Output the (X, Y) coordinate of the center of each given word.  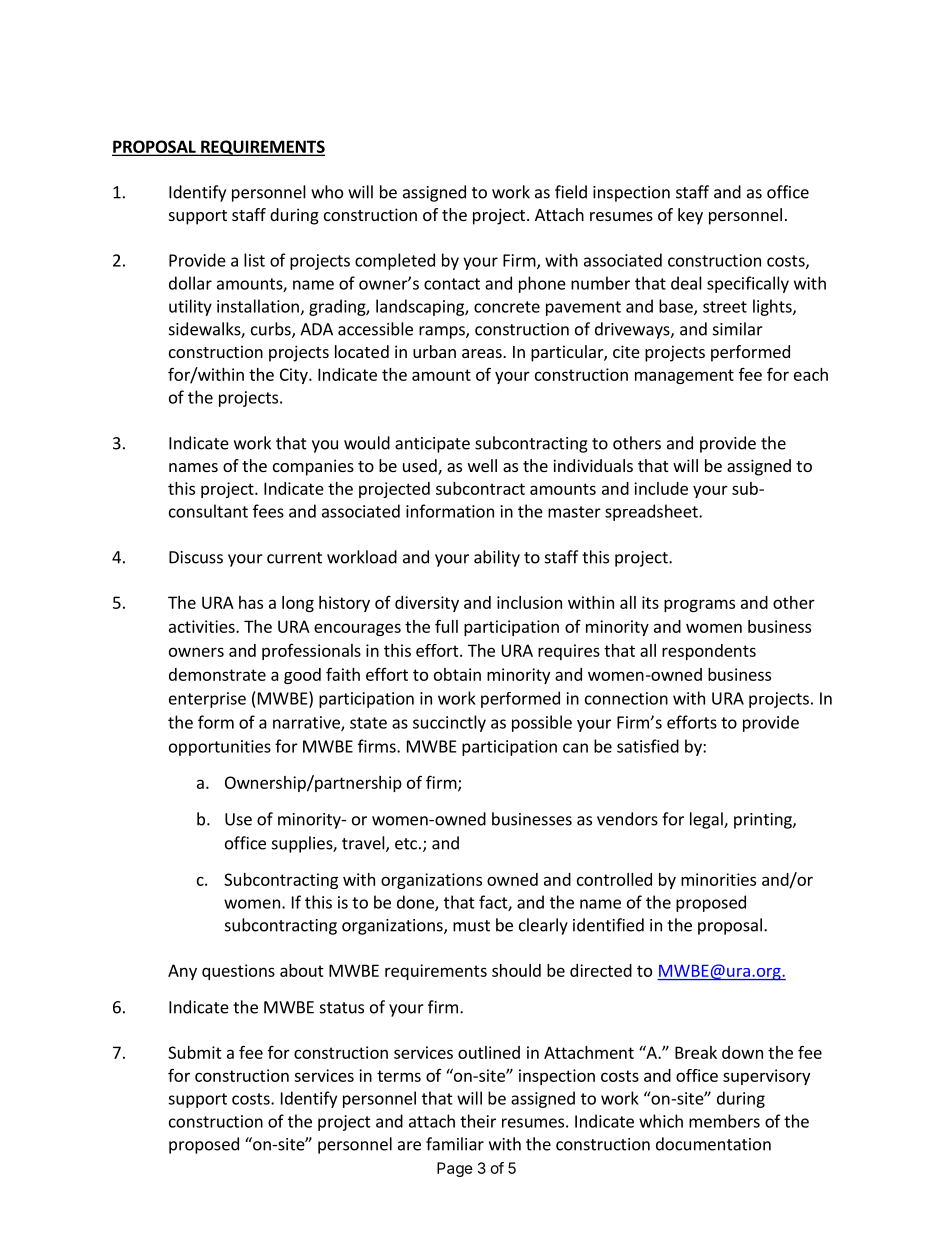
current (294, 558)
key (690, 216)
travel (364, 844)
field (571, 192)
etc (406, 844)
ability (497, 558)
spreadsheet (652, 512)
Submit (195, 1052)
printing (764, 821)
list (254, 260)
